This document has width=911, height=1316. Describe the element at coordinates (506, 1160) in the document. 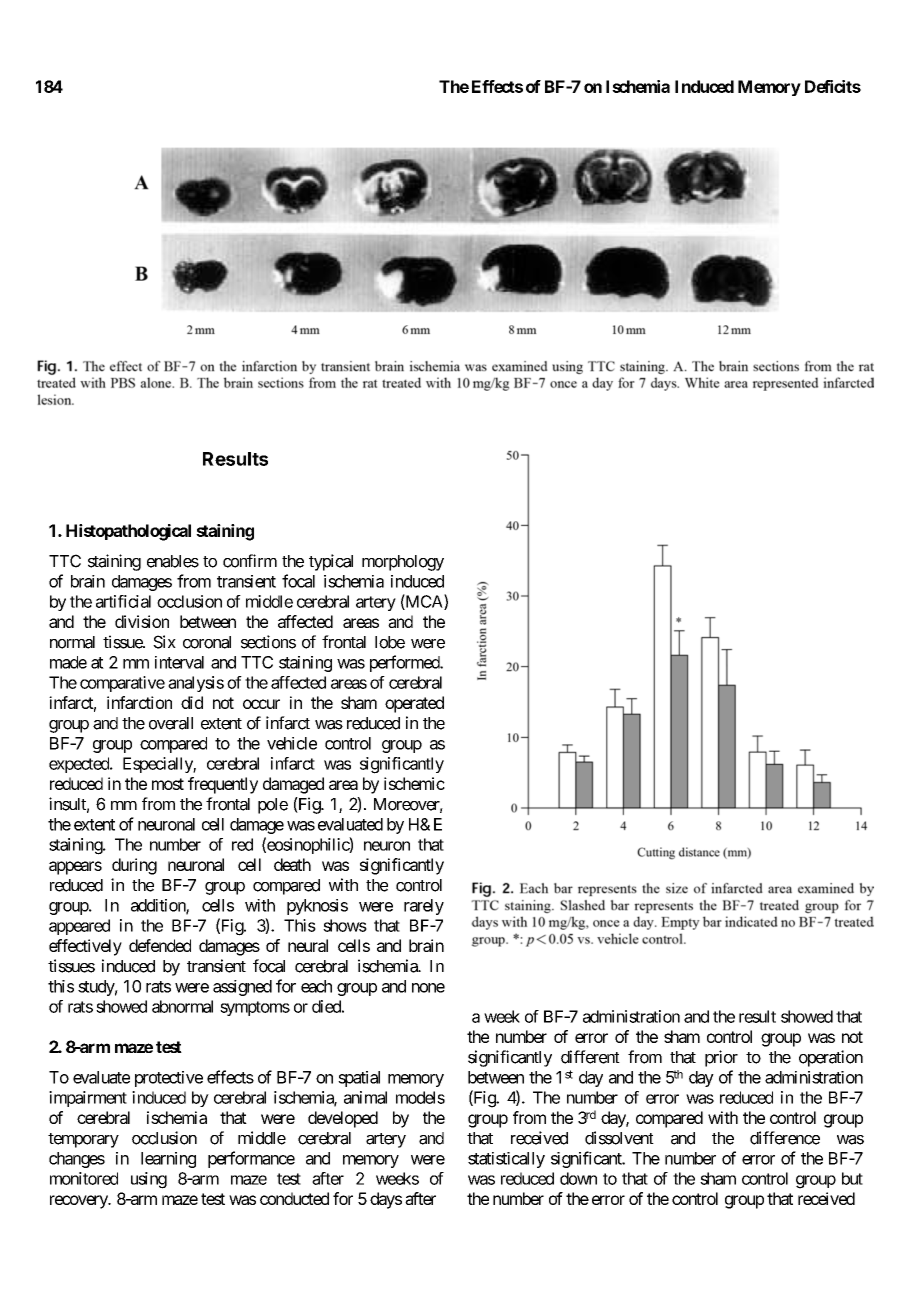

I see `statistically` at that location.
